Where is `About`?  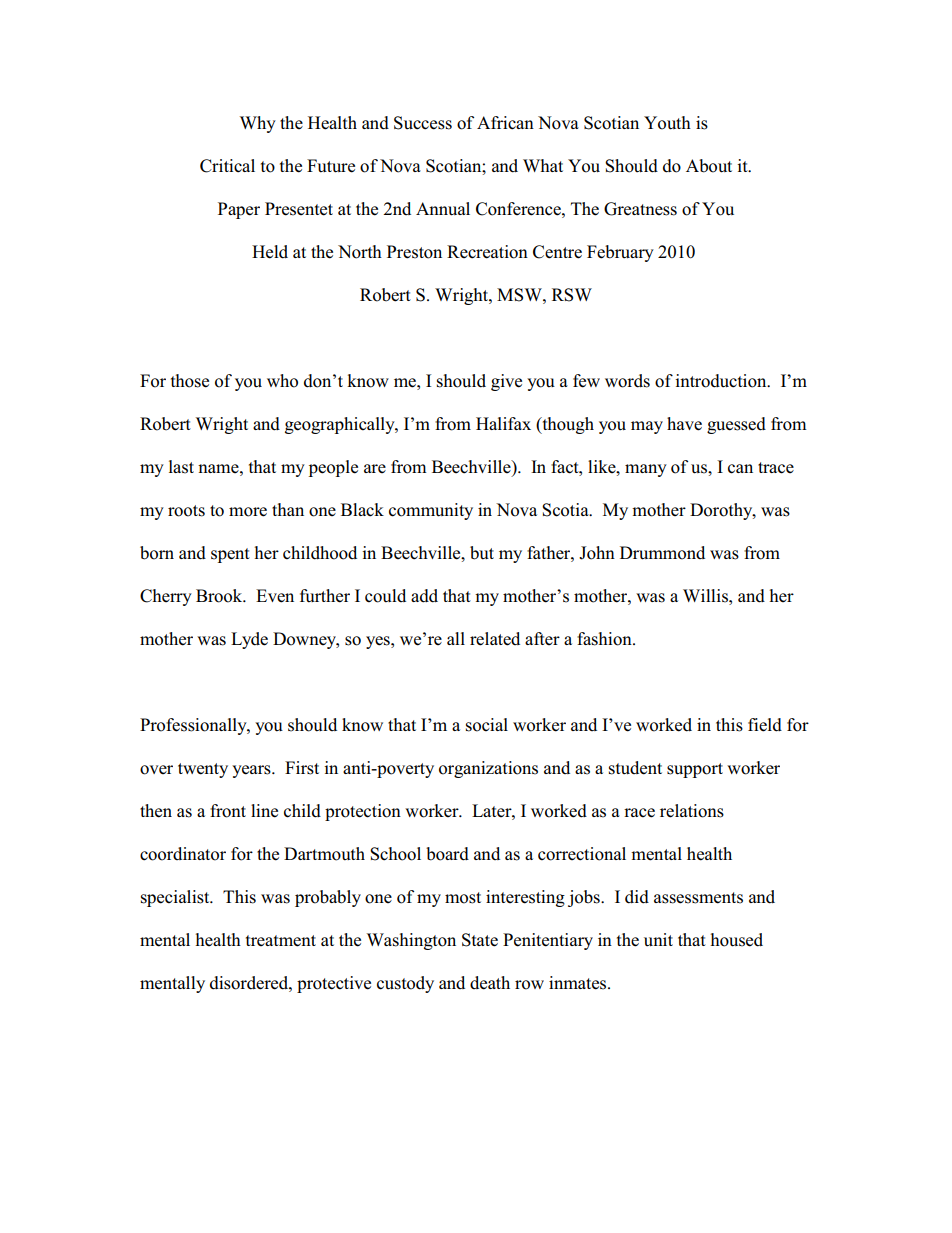
About is located at coordinates (709, 166).
